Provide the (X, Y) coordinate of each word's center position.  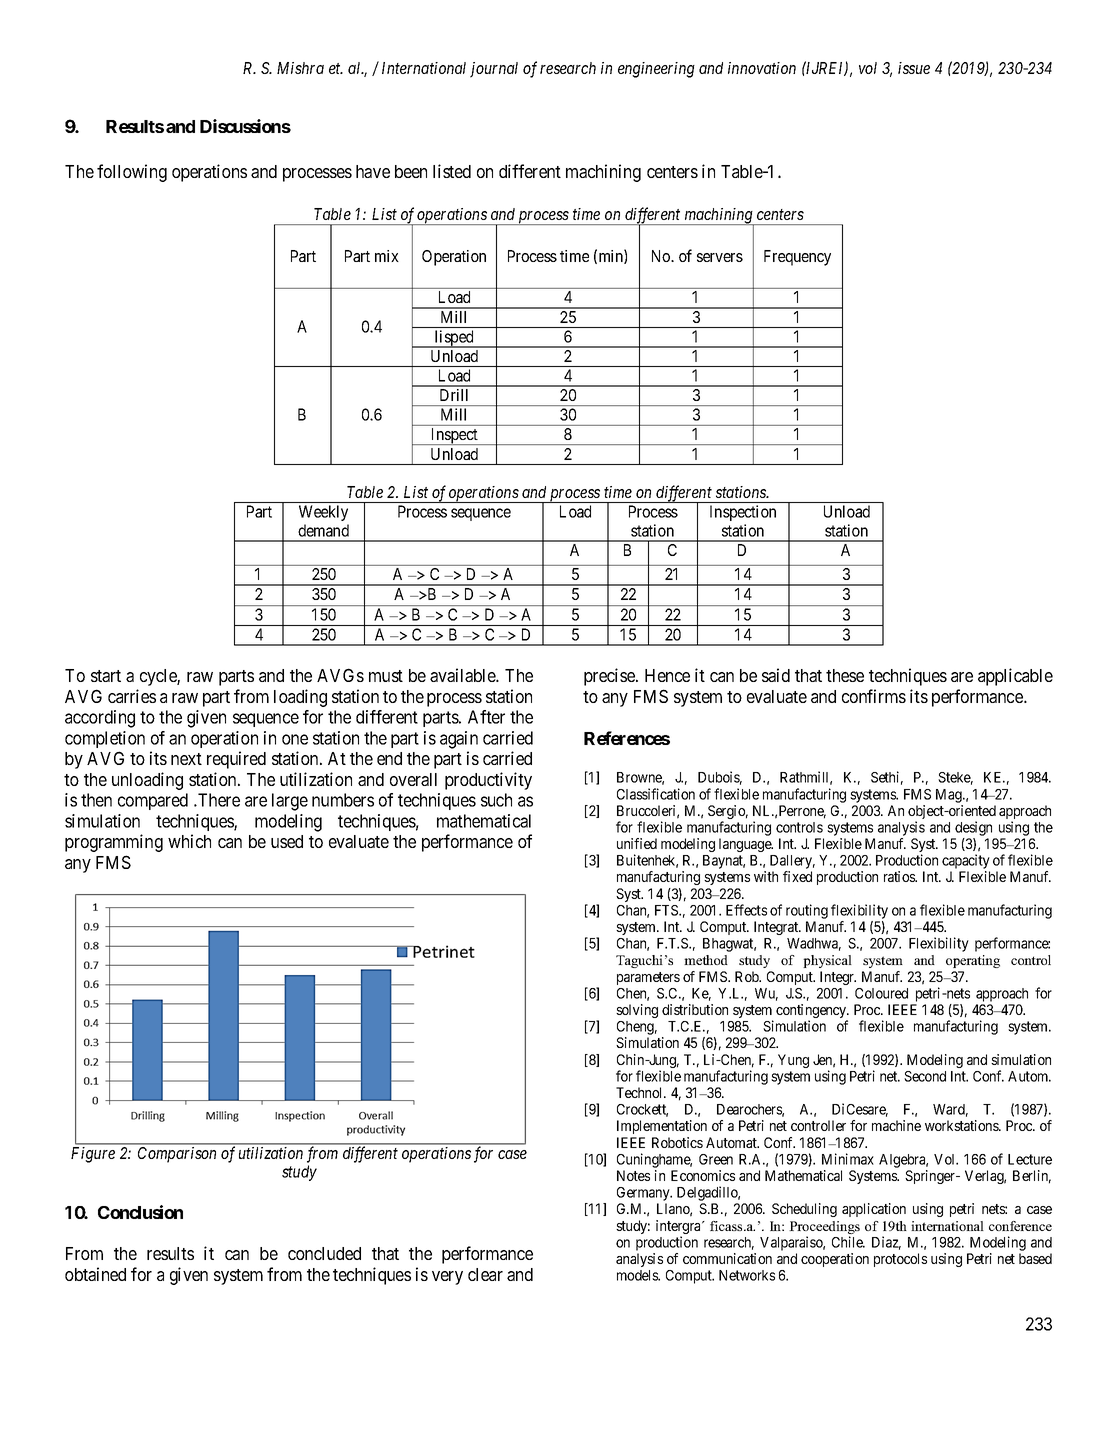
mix (387, 256)
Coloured (881, 993)
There (218, 800)
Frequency (797, 258)
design (973, 828)
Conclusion (140, 1212)
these (845, 675)
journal (494, 70)
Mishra (300, 68)
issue (914, 68)
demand (323, 530)
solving (637, 1011)
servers (720, 257)
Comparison (177, 1155)
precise (610, 677)
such (496, 800)
